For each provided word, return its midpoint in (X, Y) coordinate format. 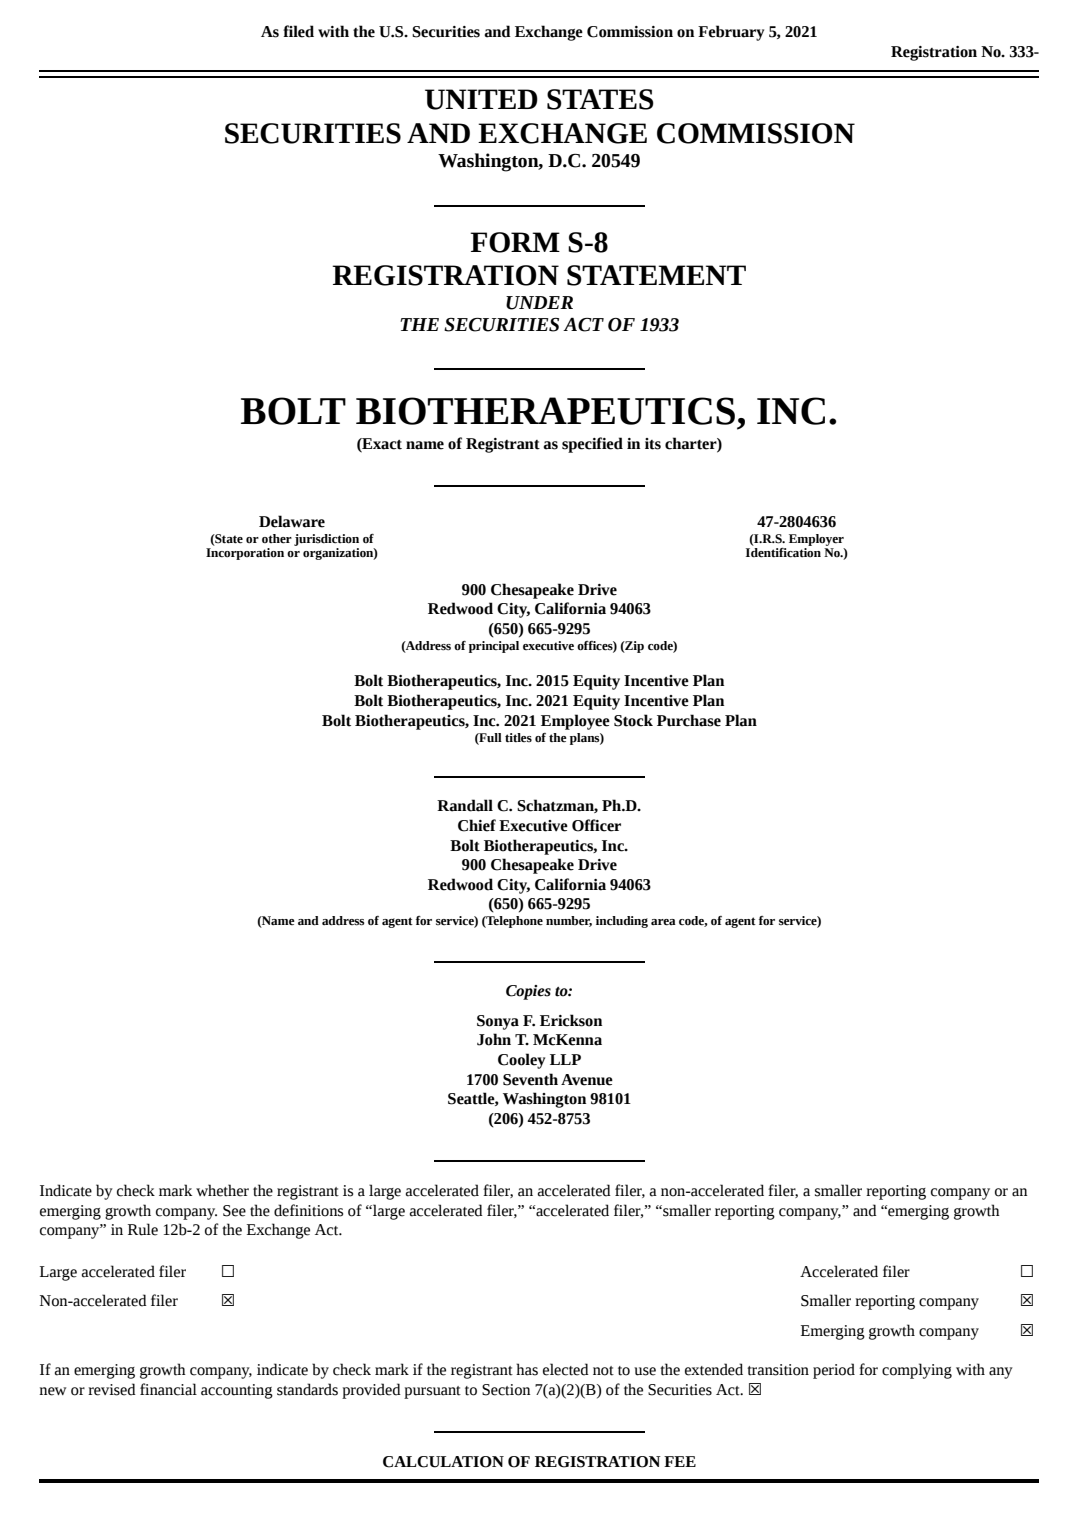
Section (506, 1390)
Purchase (689, 720)
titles (518, 737)
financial (168, 1389)
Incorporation (245, 552)
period (834, 1371)
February (731, 33)
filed (298, 31)
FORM (515, 242)
